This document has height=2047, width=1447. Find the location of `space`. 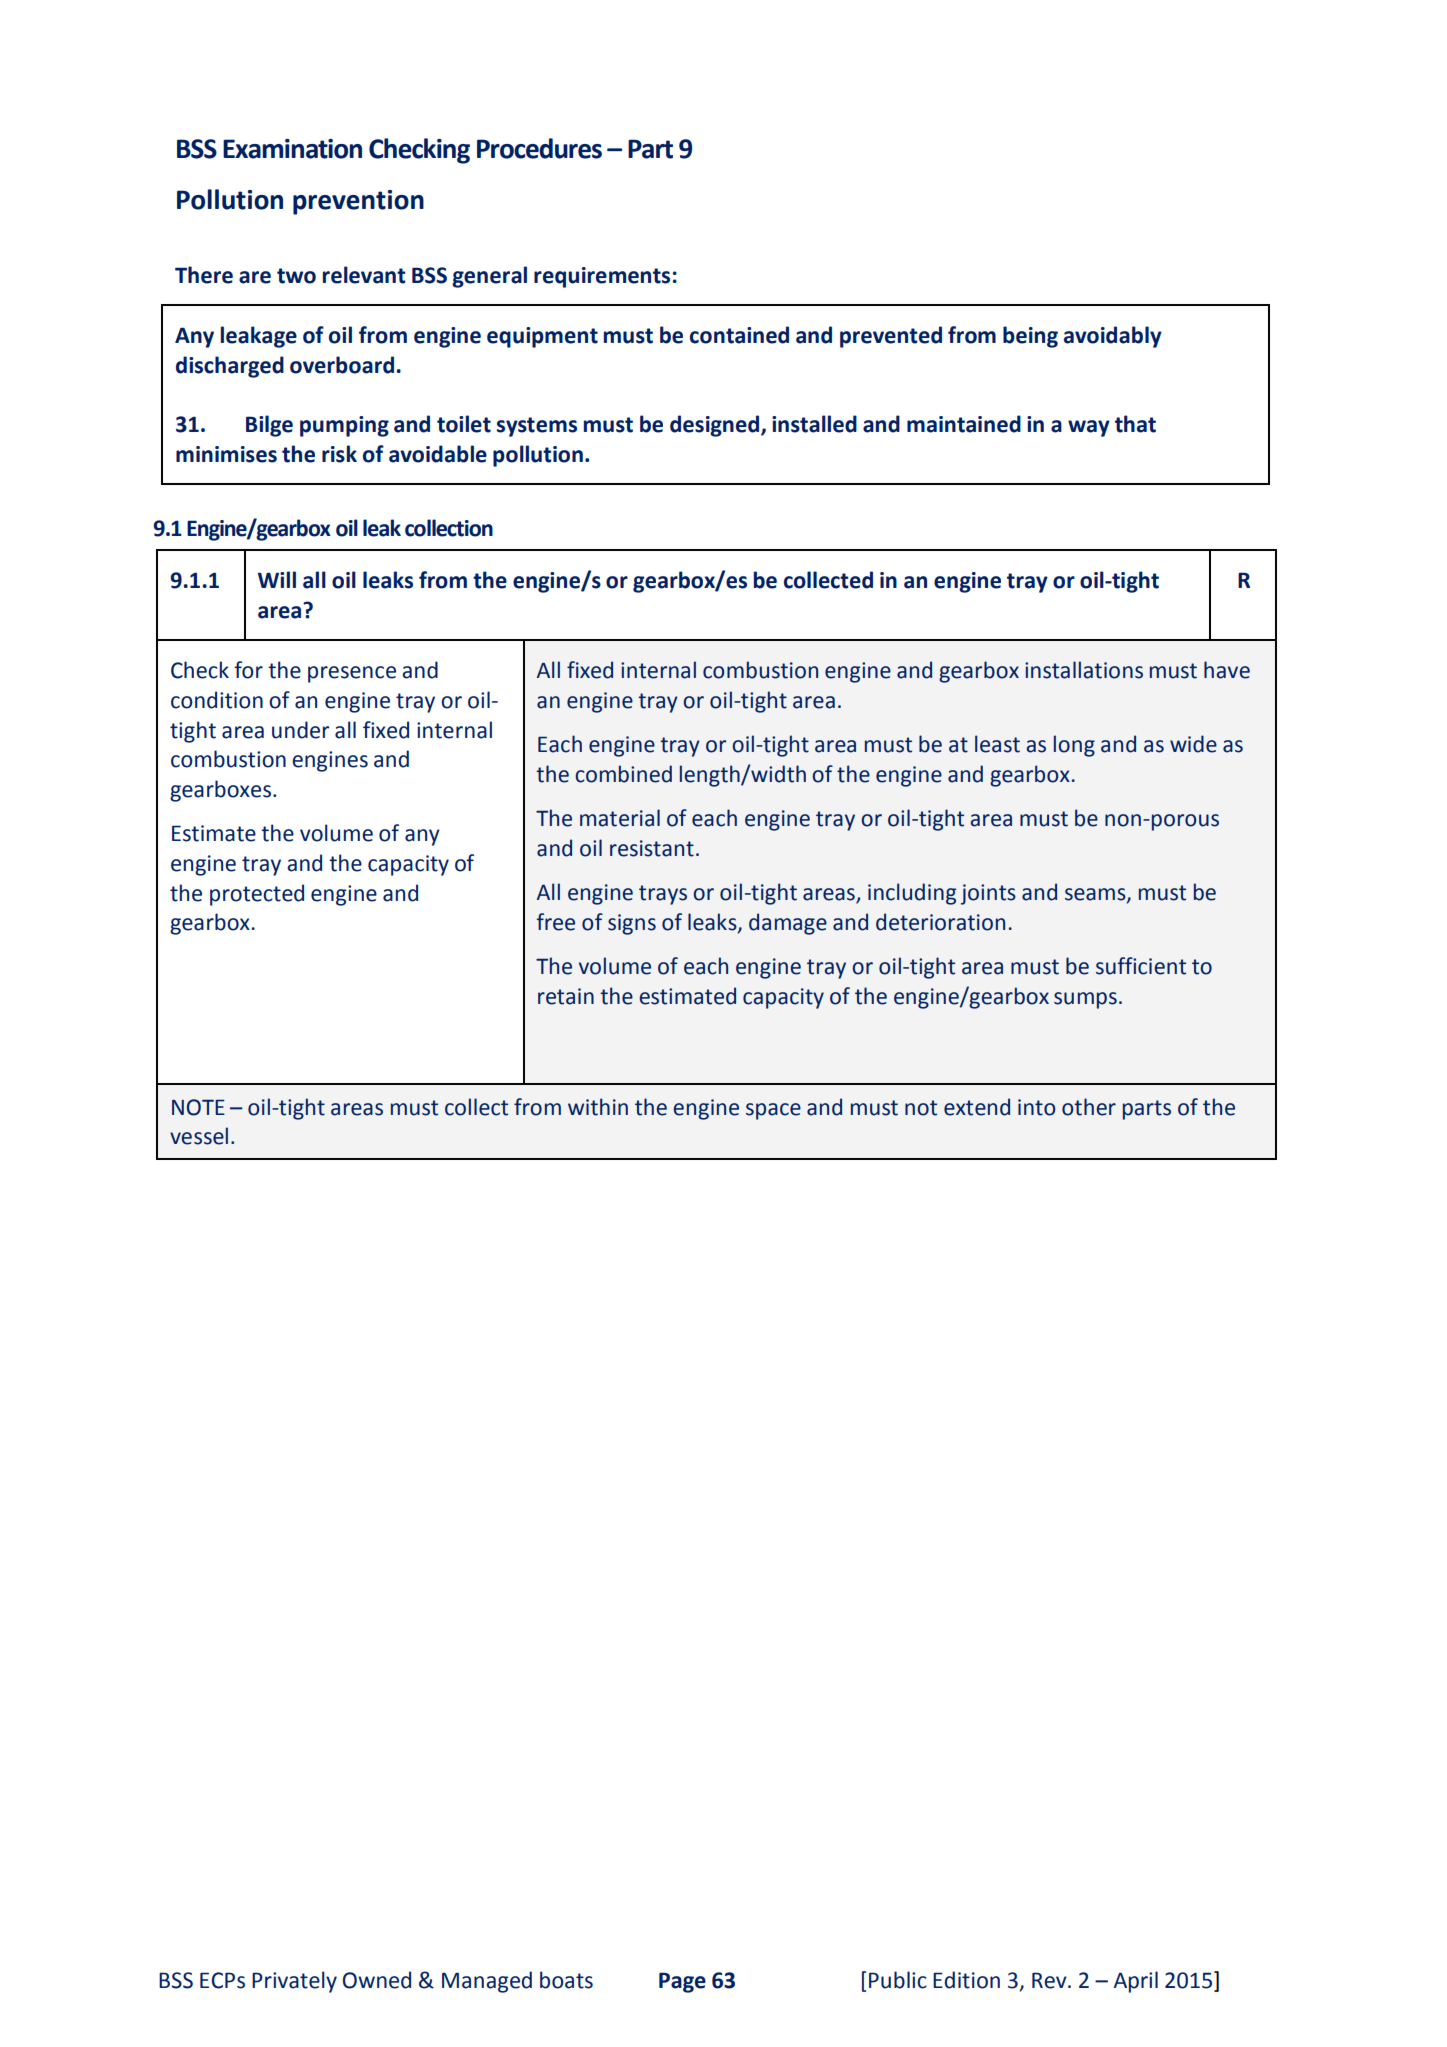

space is located at coordinates (773, 1111).
